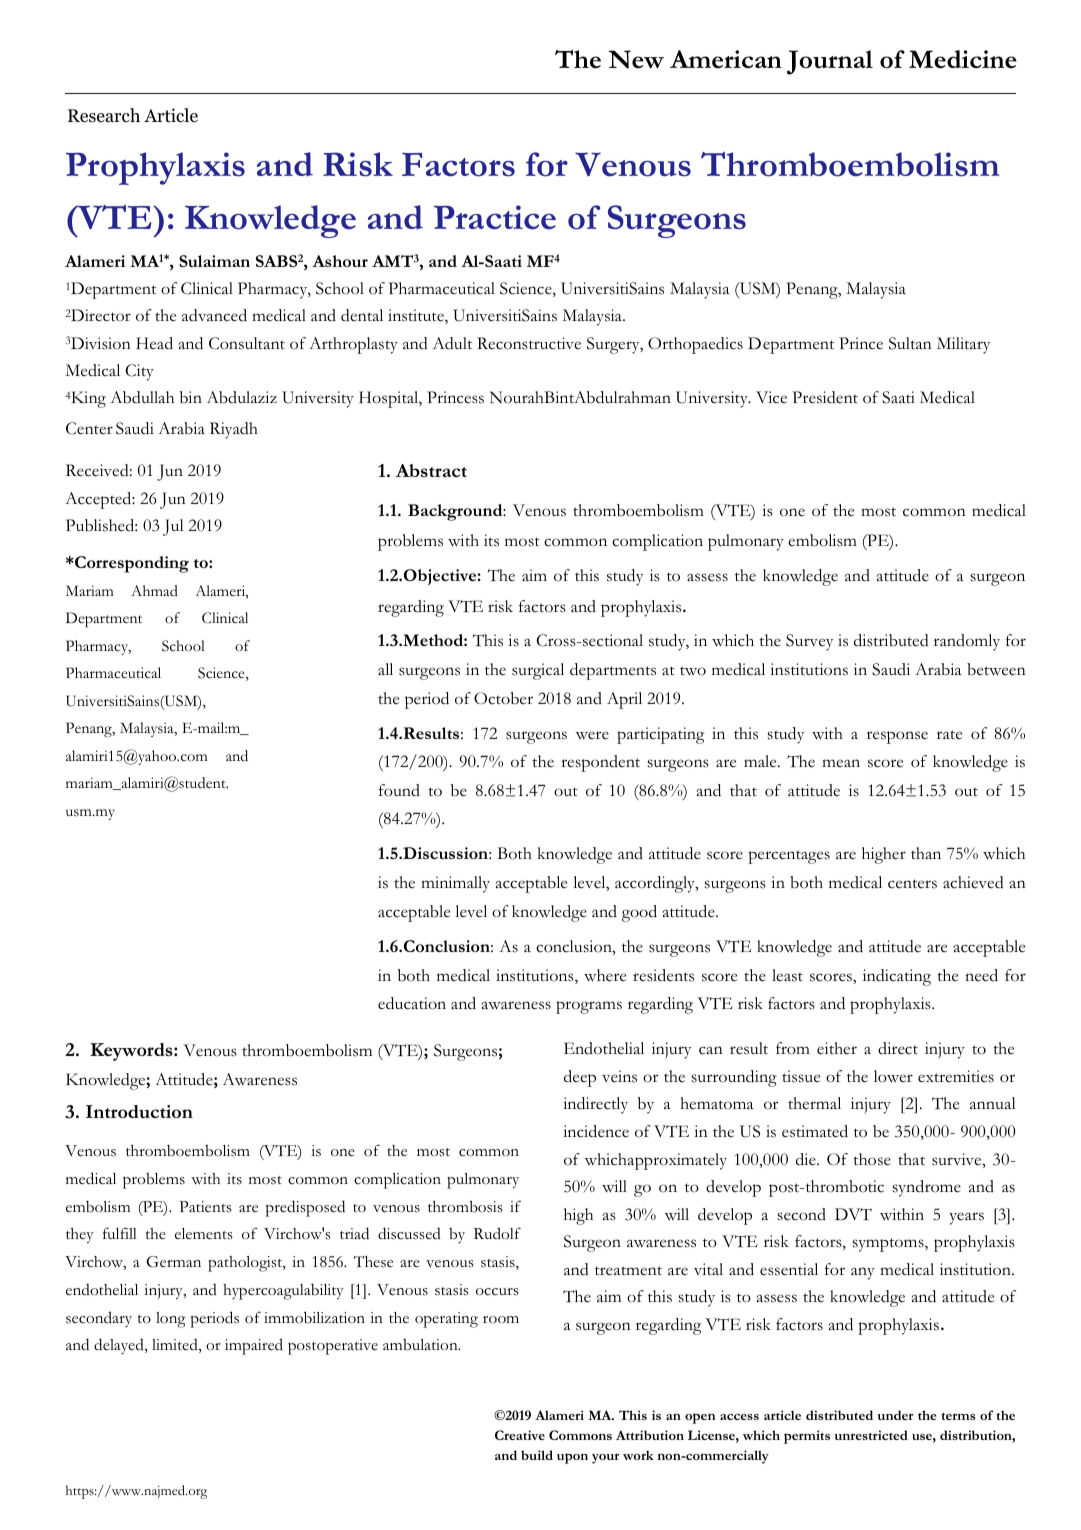  Describe the element at coordinates (592, 735) in the screenshot. I see `were` at that location.
